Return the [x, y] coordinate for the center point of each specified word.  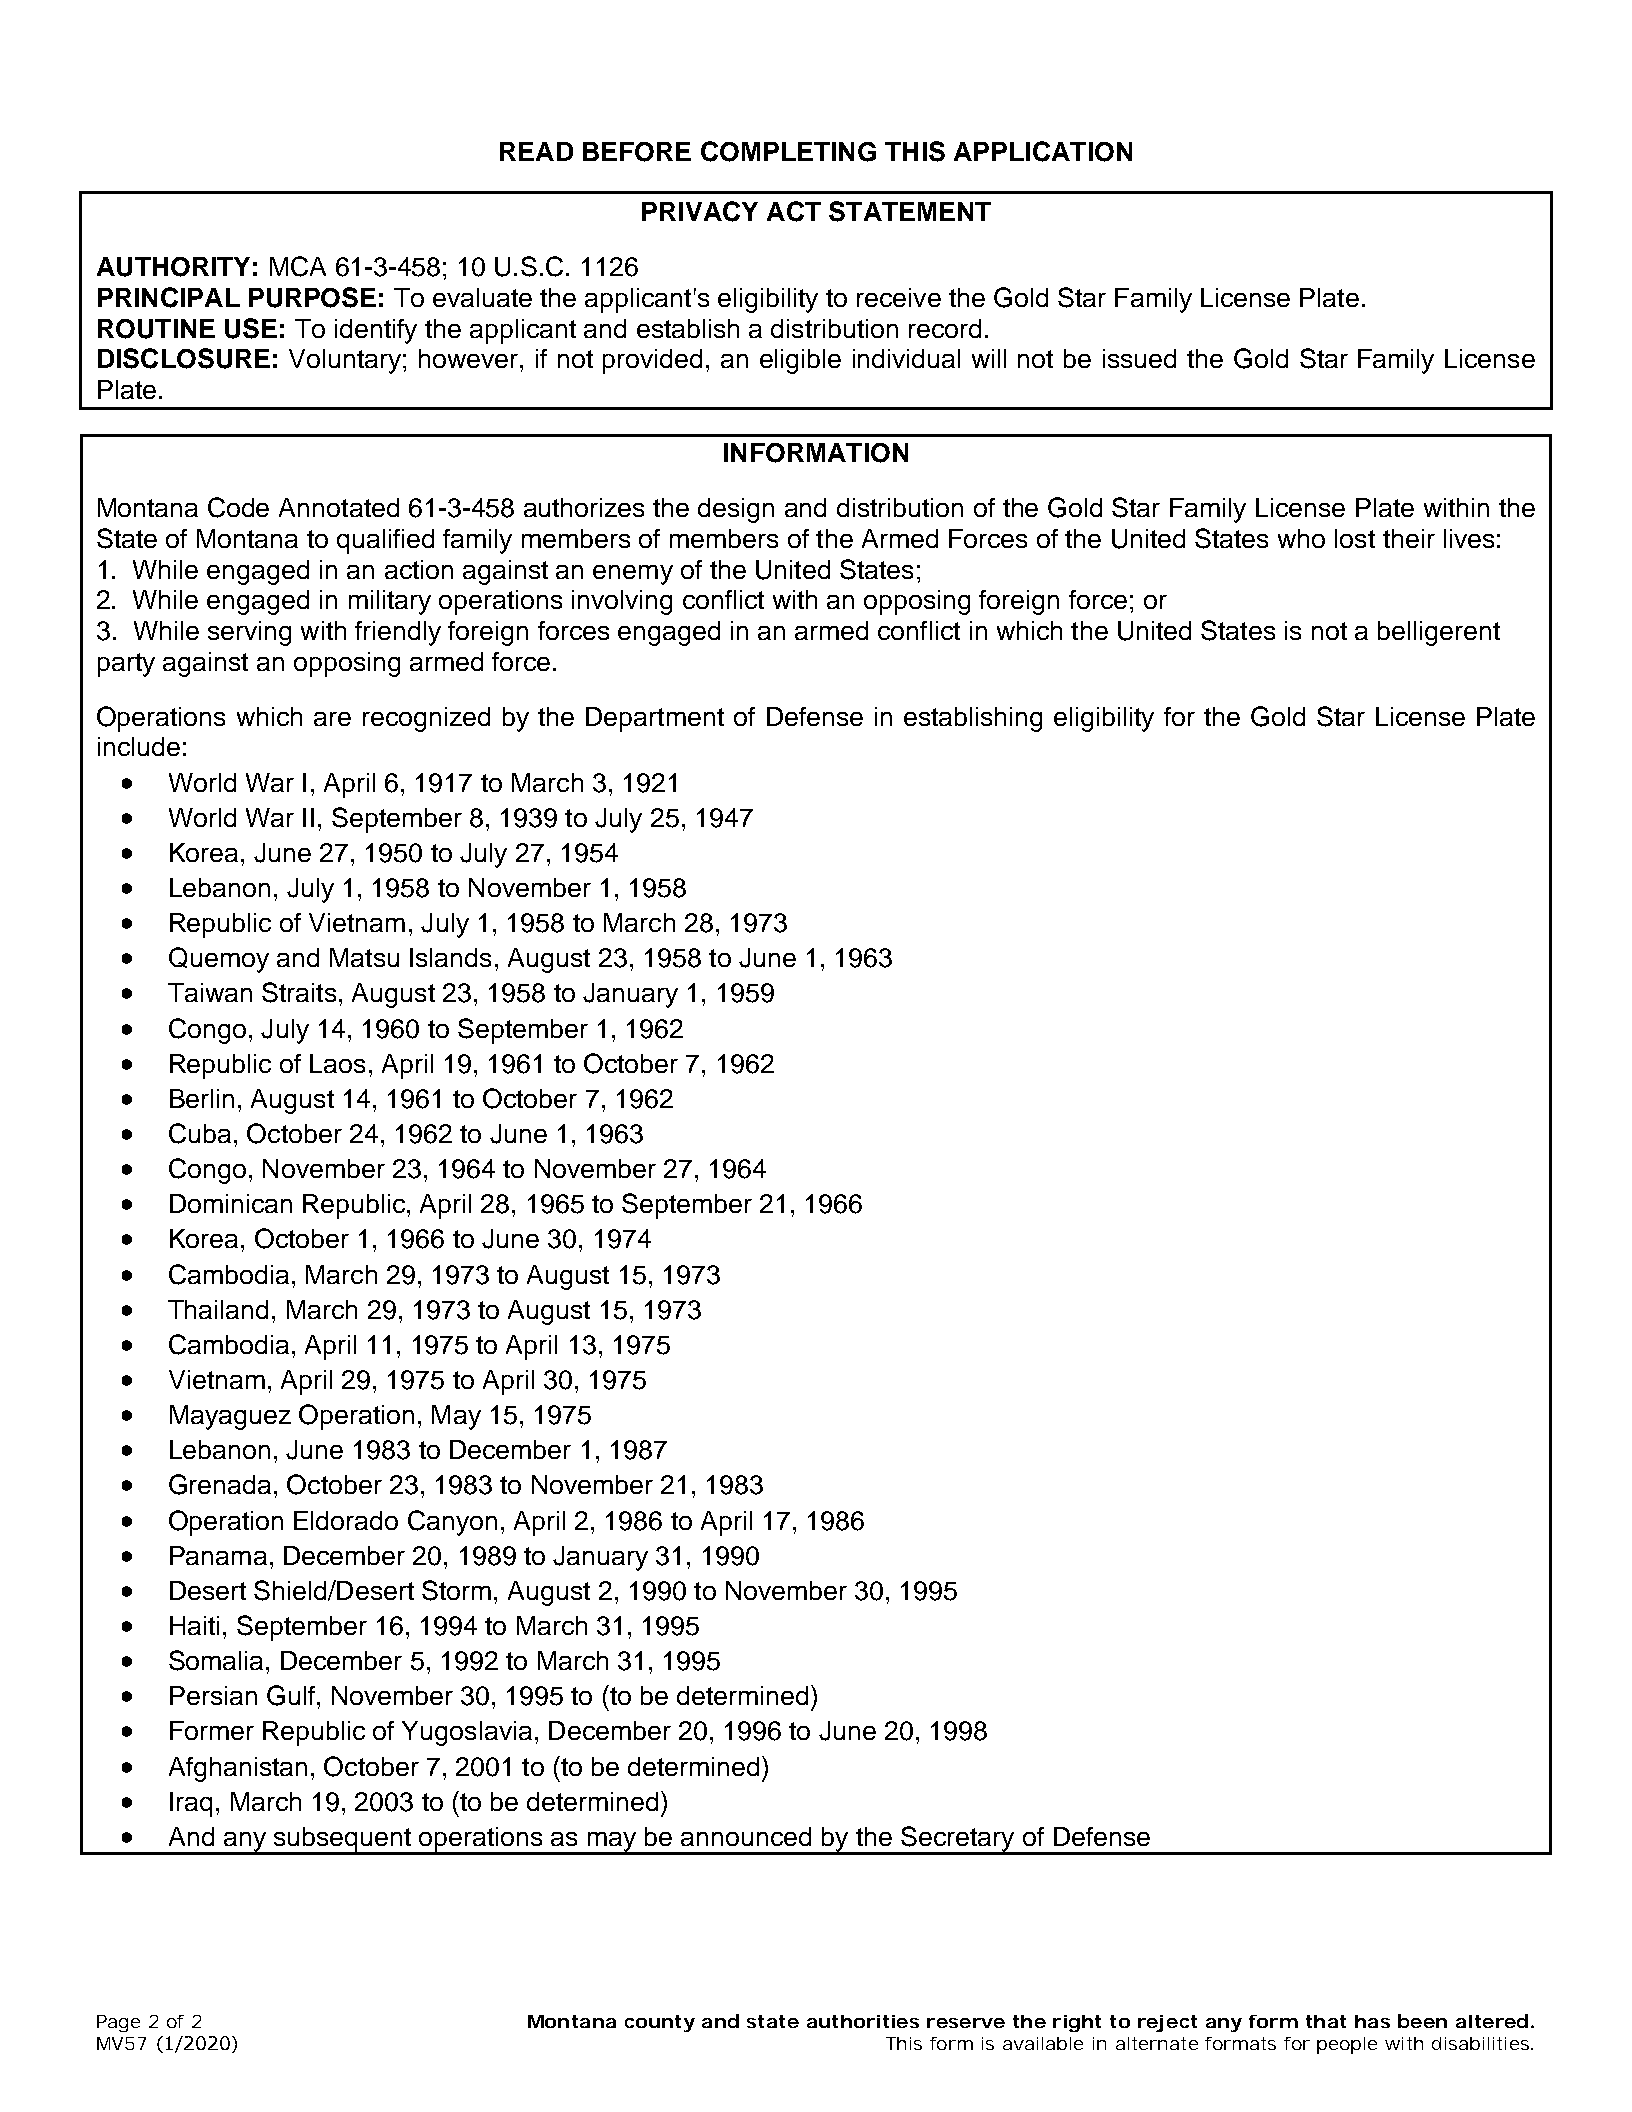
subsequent [342, 1840]
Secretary [958, 1840]
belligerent [1439, 633]
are [332, 719]
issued [1139, 358]
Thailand [218, 1309]
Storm [456, 1590]
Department [655, 719]
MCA [298, 266]
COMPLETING [788, 151]
